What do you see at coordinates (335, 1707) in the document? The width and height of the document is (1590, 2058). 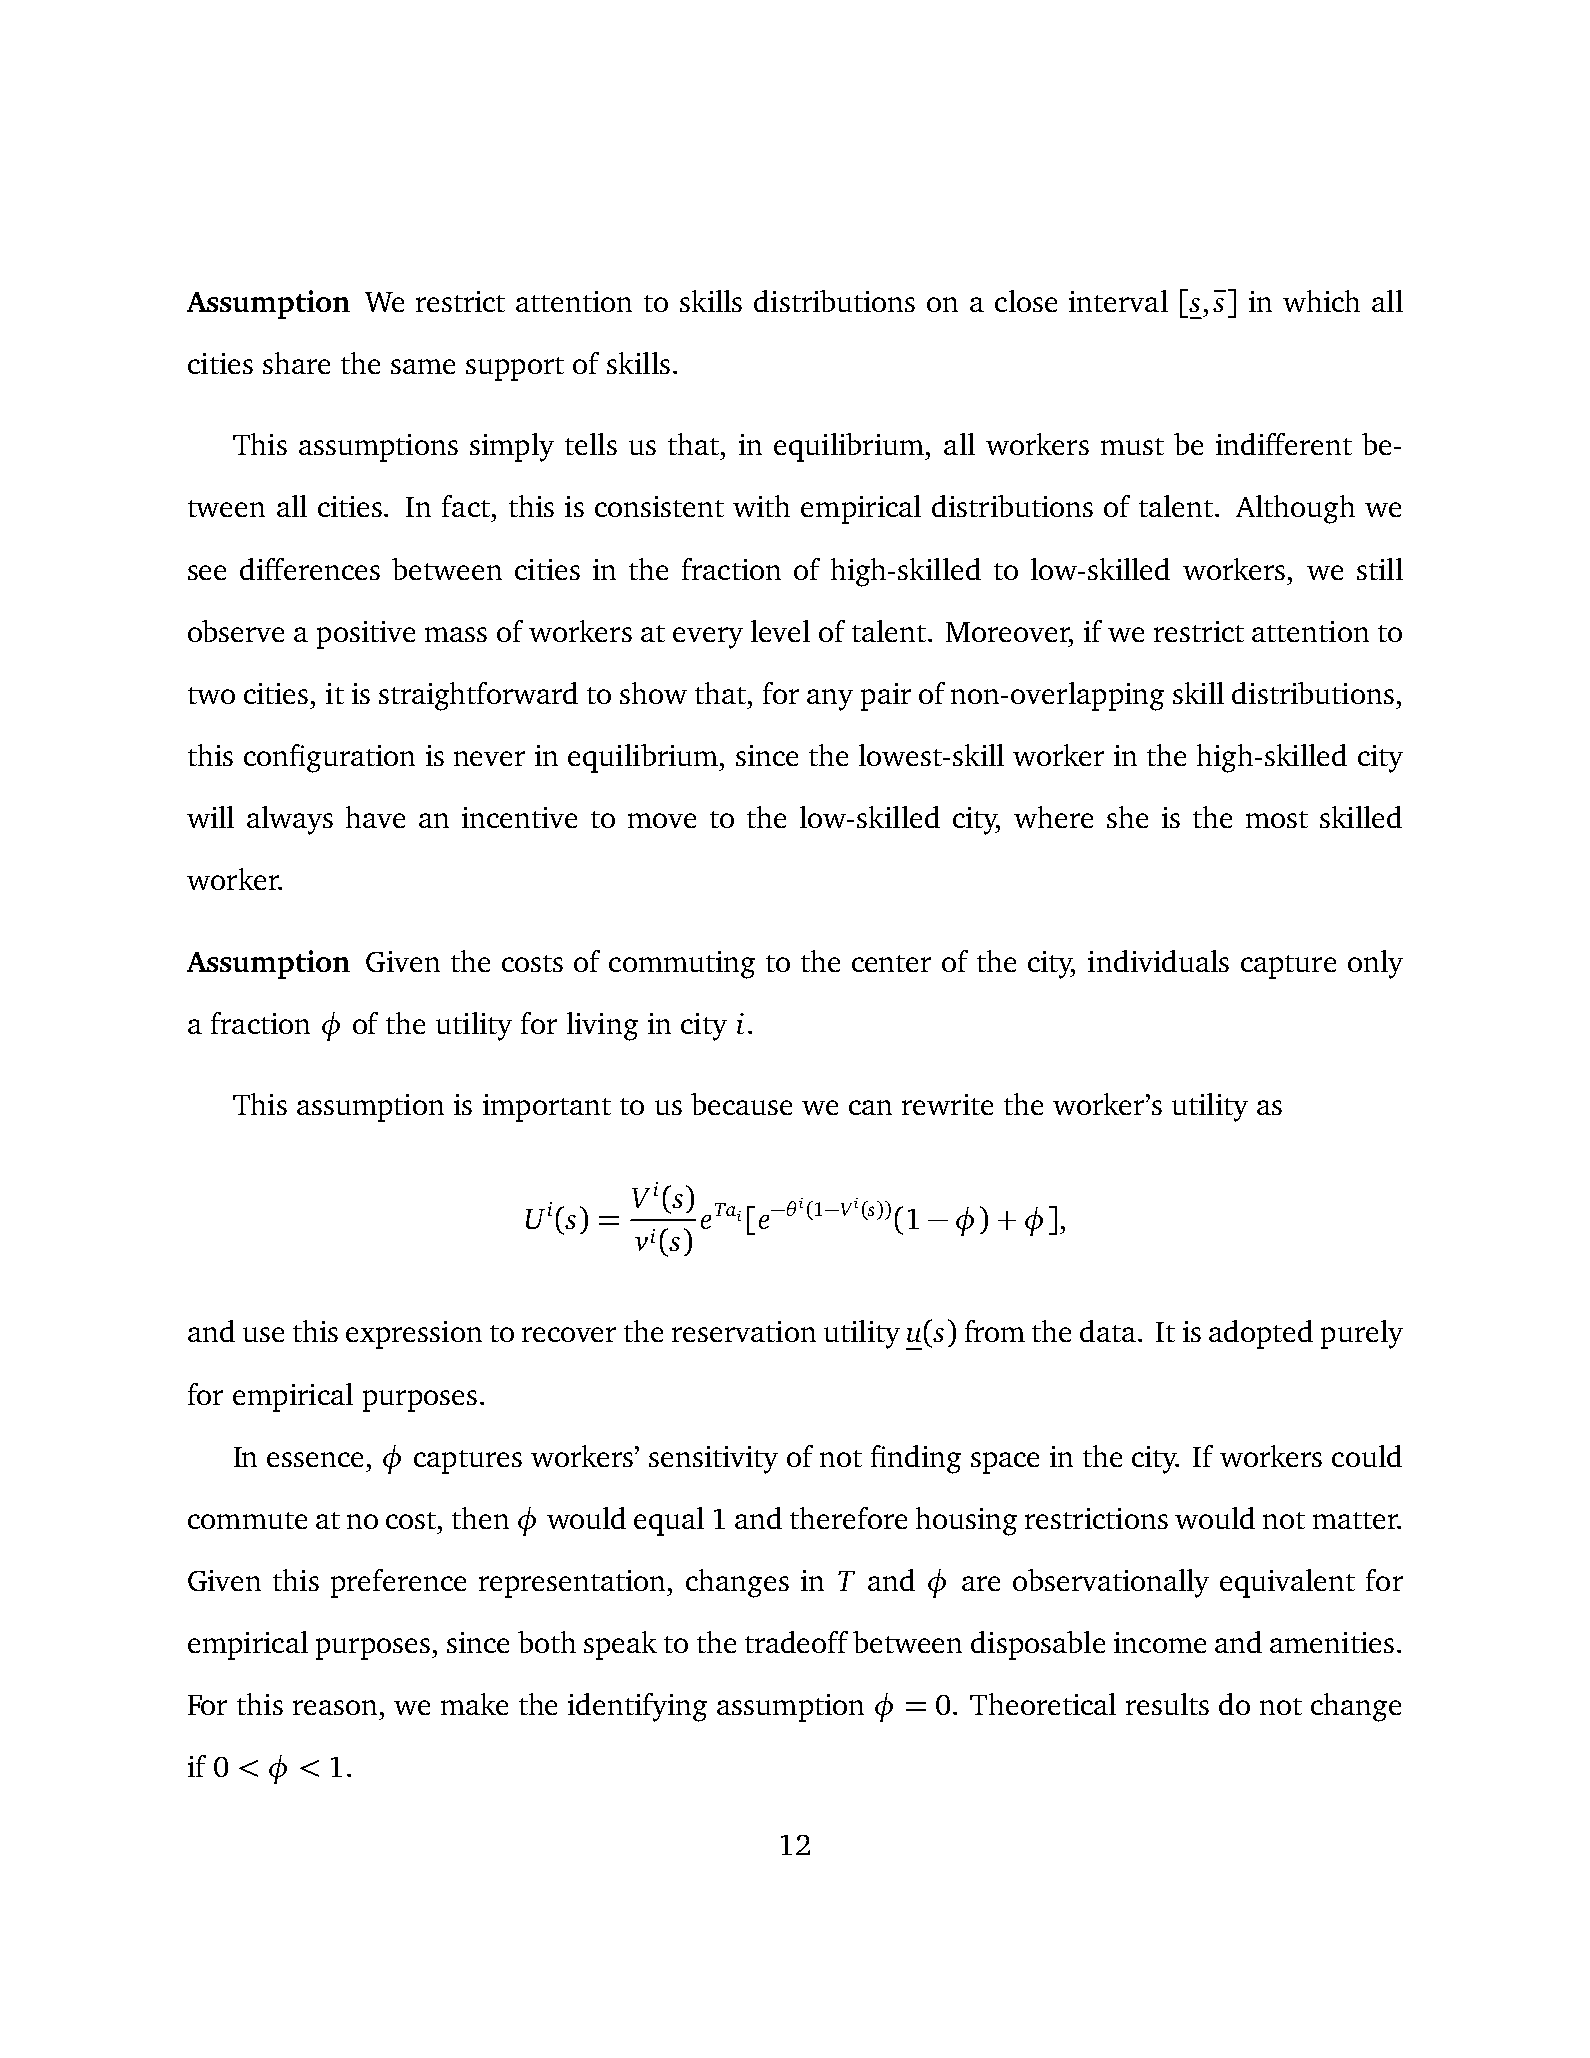 I see `reason` at bounding box center [335, 1707].
